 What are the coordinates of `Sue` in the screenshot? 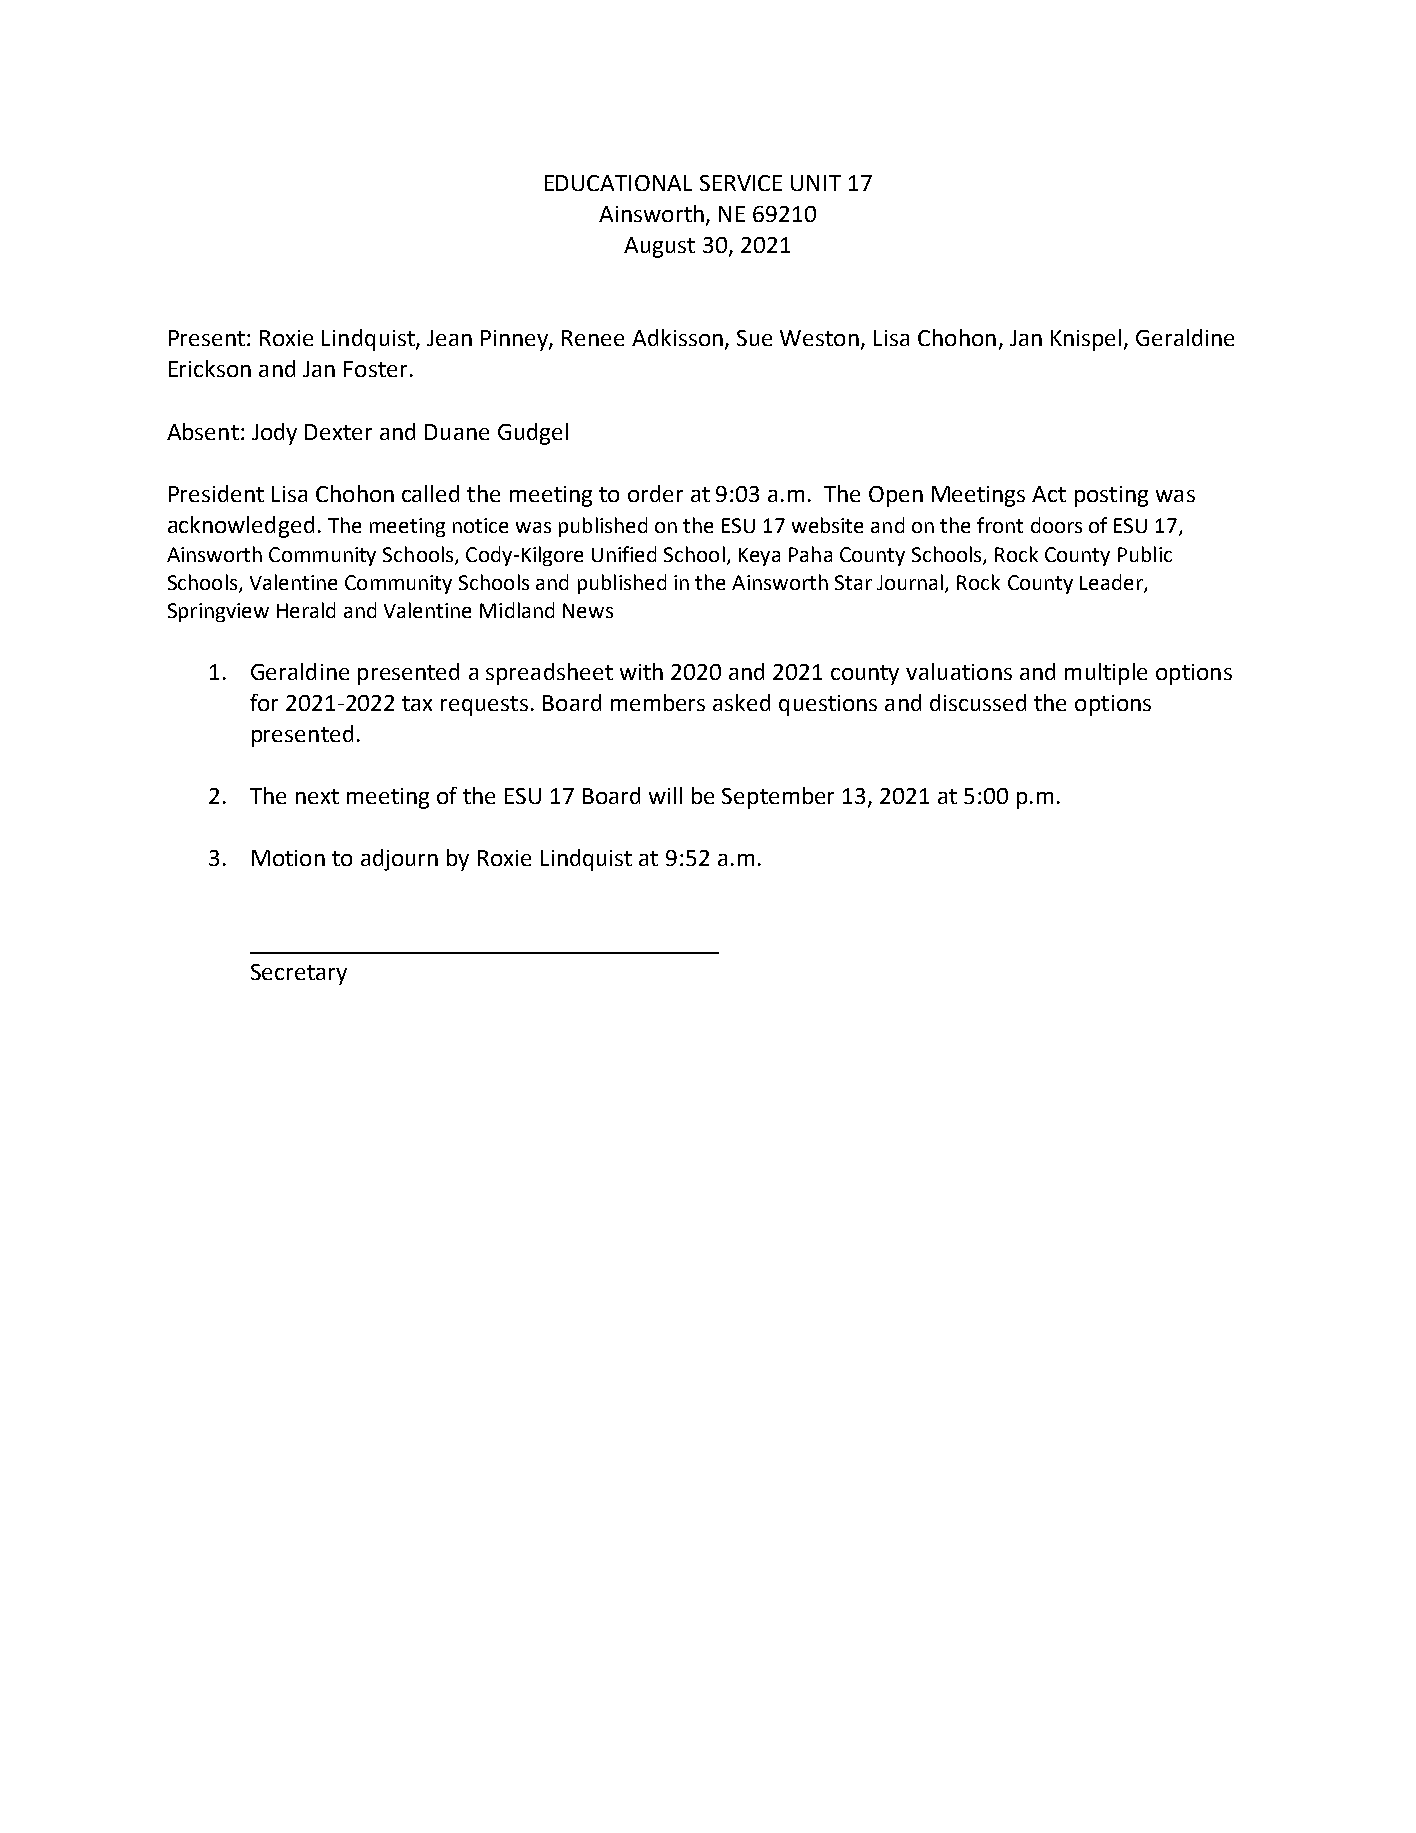 It's located at (754, 338).
